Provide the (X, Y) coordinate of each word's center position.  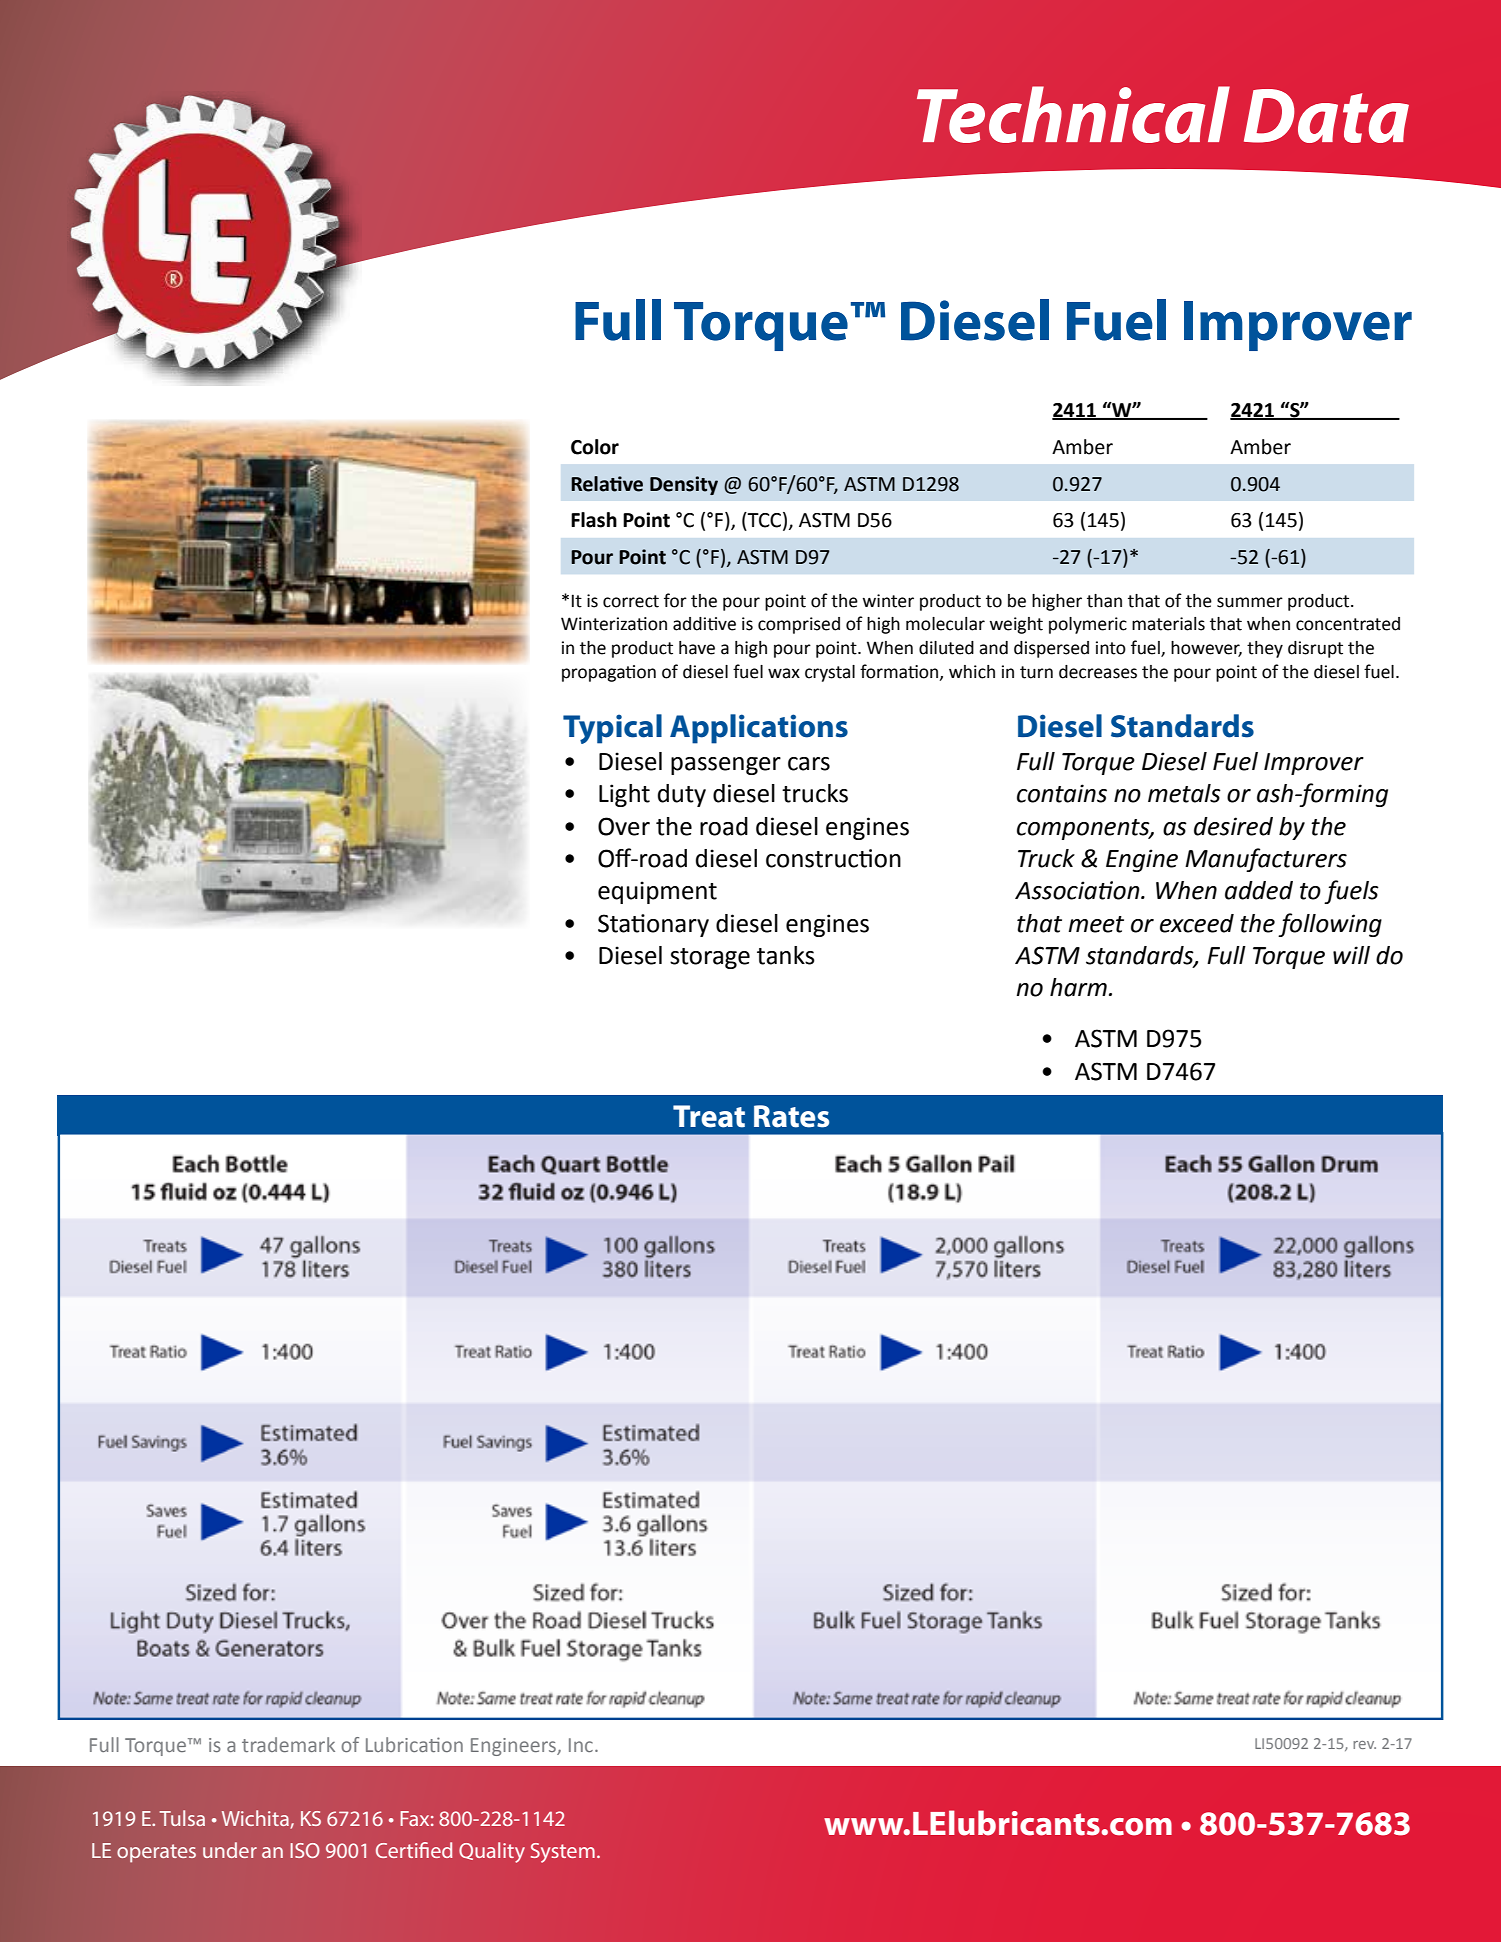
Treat (709, 1116)
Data (1326, 116)
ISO (305, 1850)
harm (1078, 987)
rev (1364, 1745)
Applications (759, 729)
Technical (1073, 114)
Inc (581, 1745)
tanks (786, 955)
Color (595, 447)
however (1206, 649)
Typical (612, 729)
